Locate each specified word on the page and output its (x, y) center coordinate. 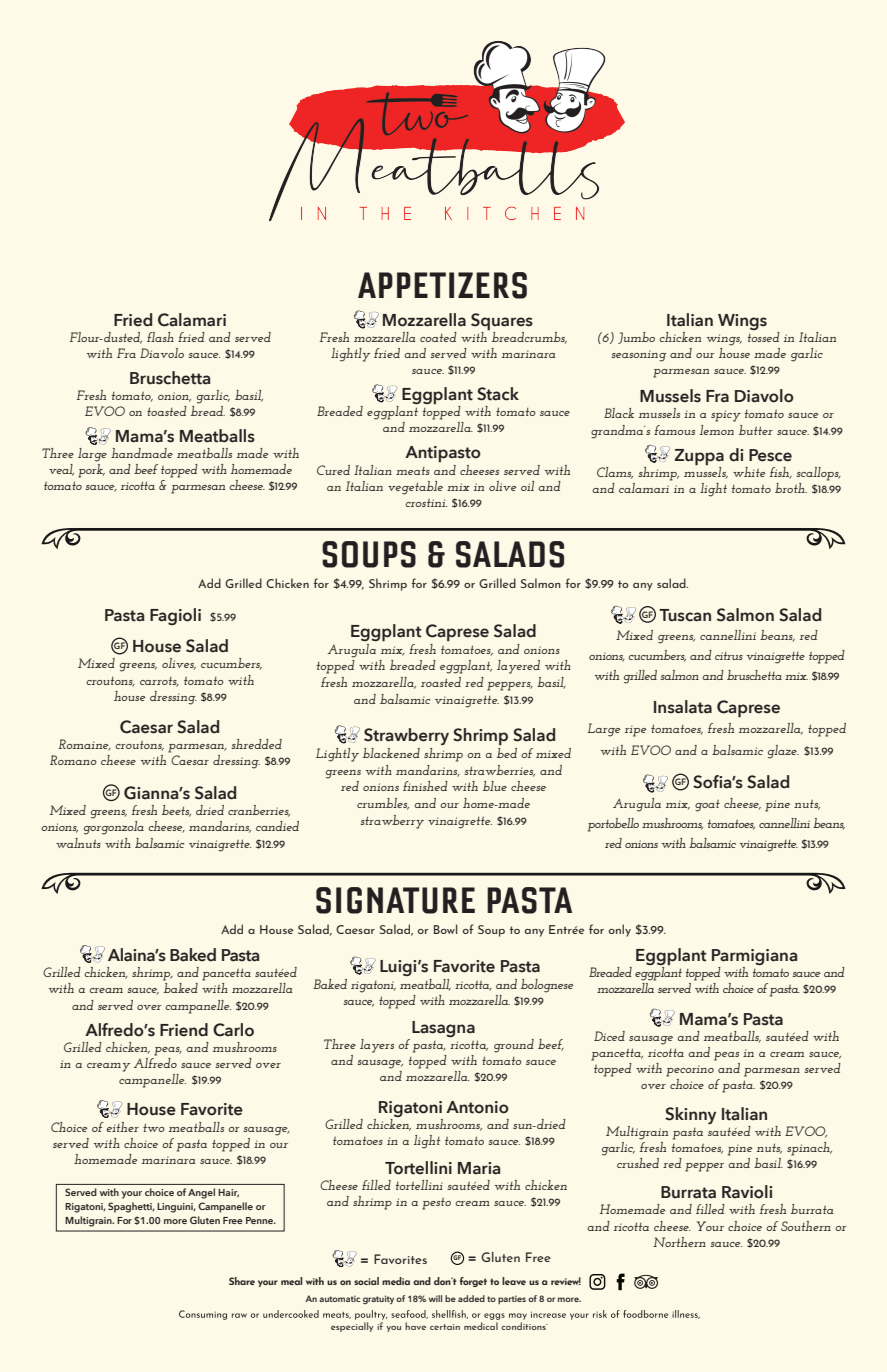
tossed (763, 335)
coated (438, 337)
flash (160, 337)
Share (242, 1281)
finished (425, 786)
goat (707, 806)
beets (176, 811)
